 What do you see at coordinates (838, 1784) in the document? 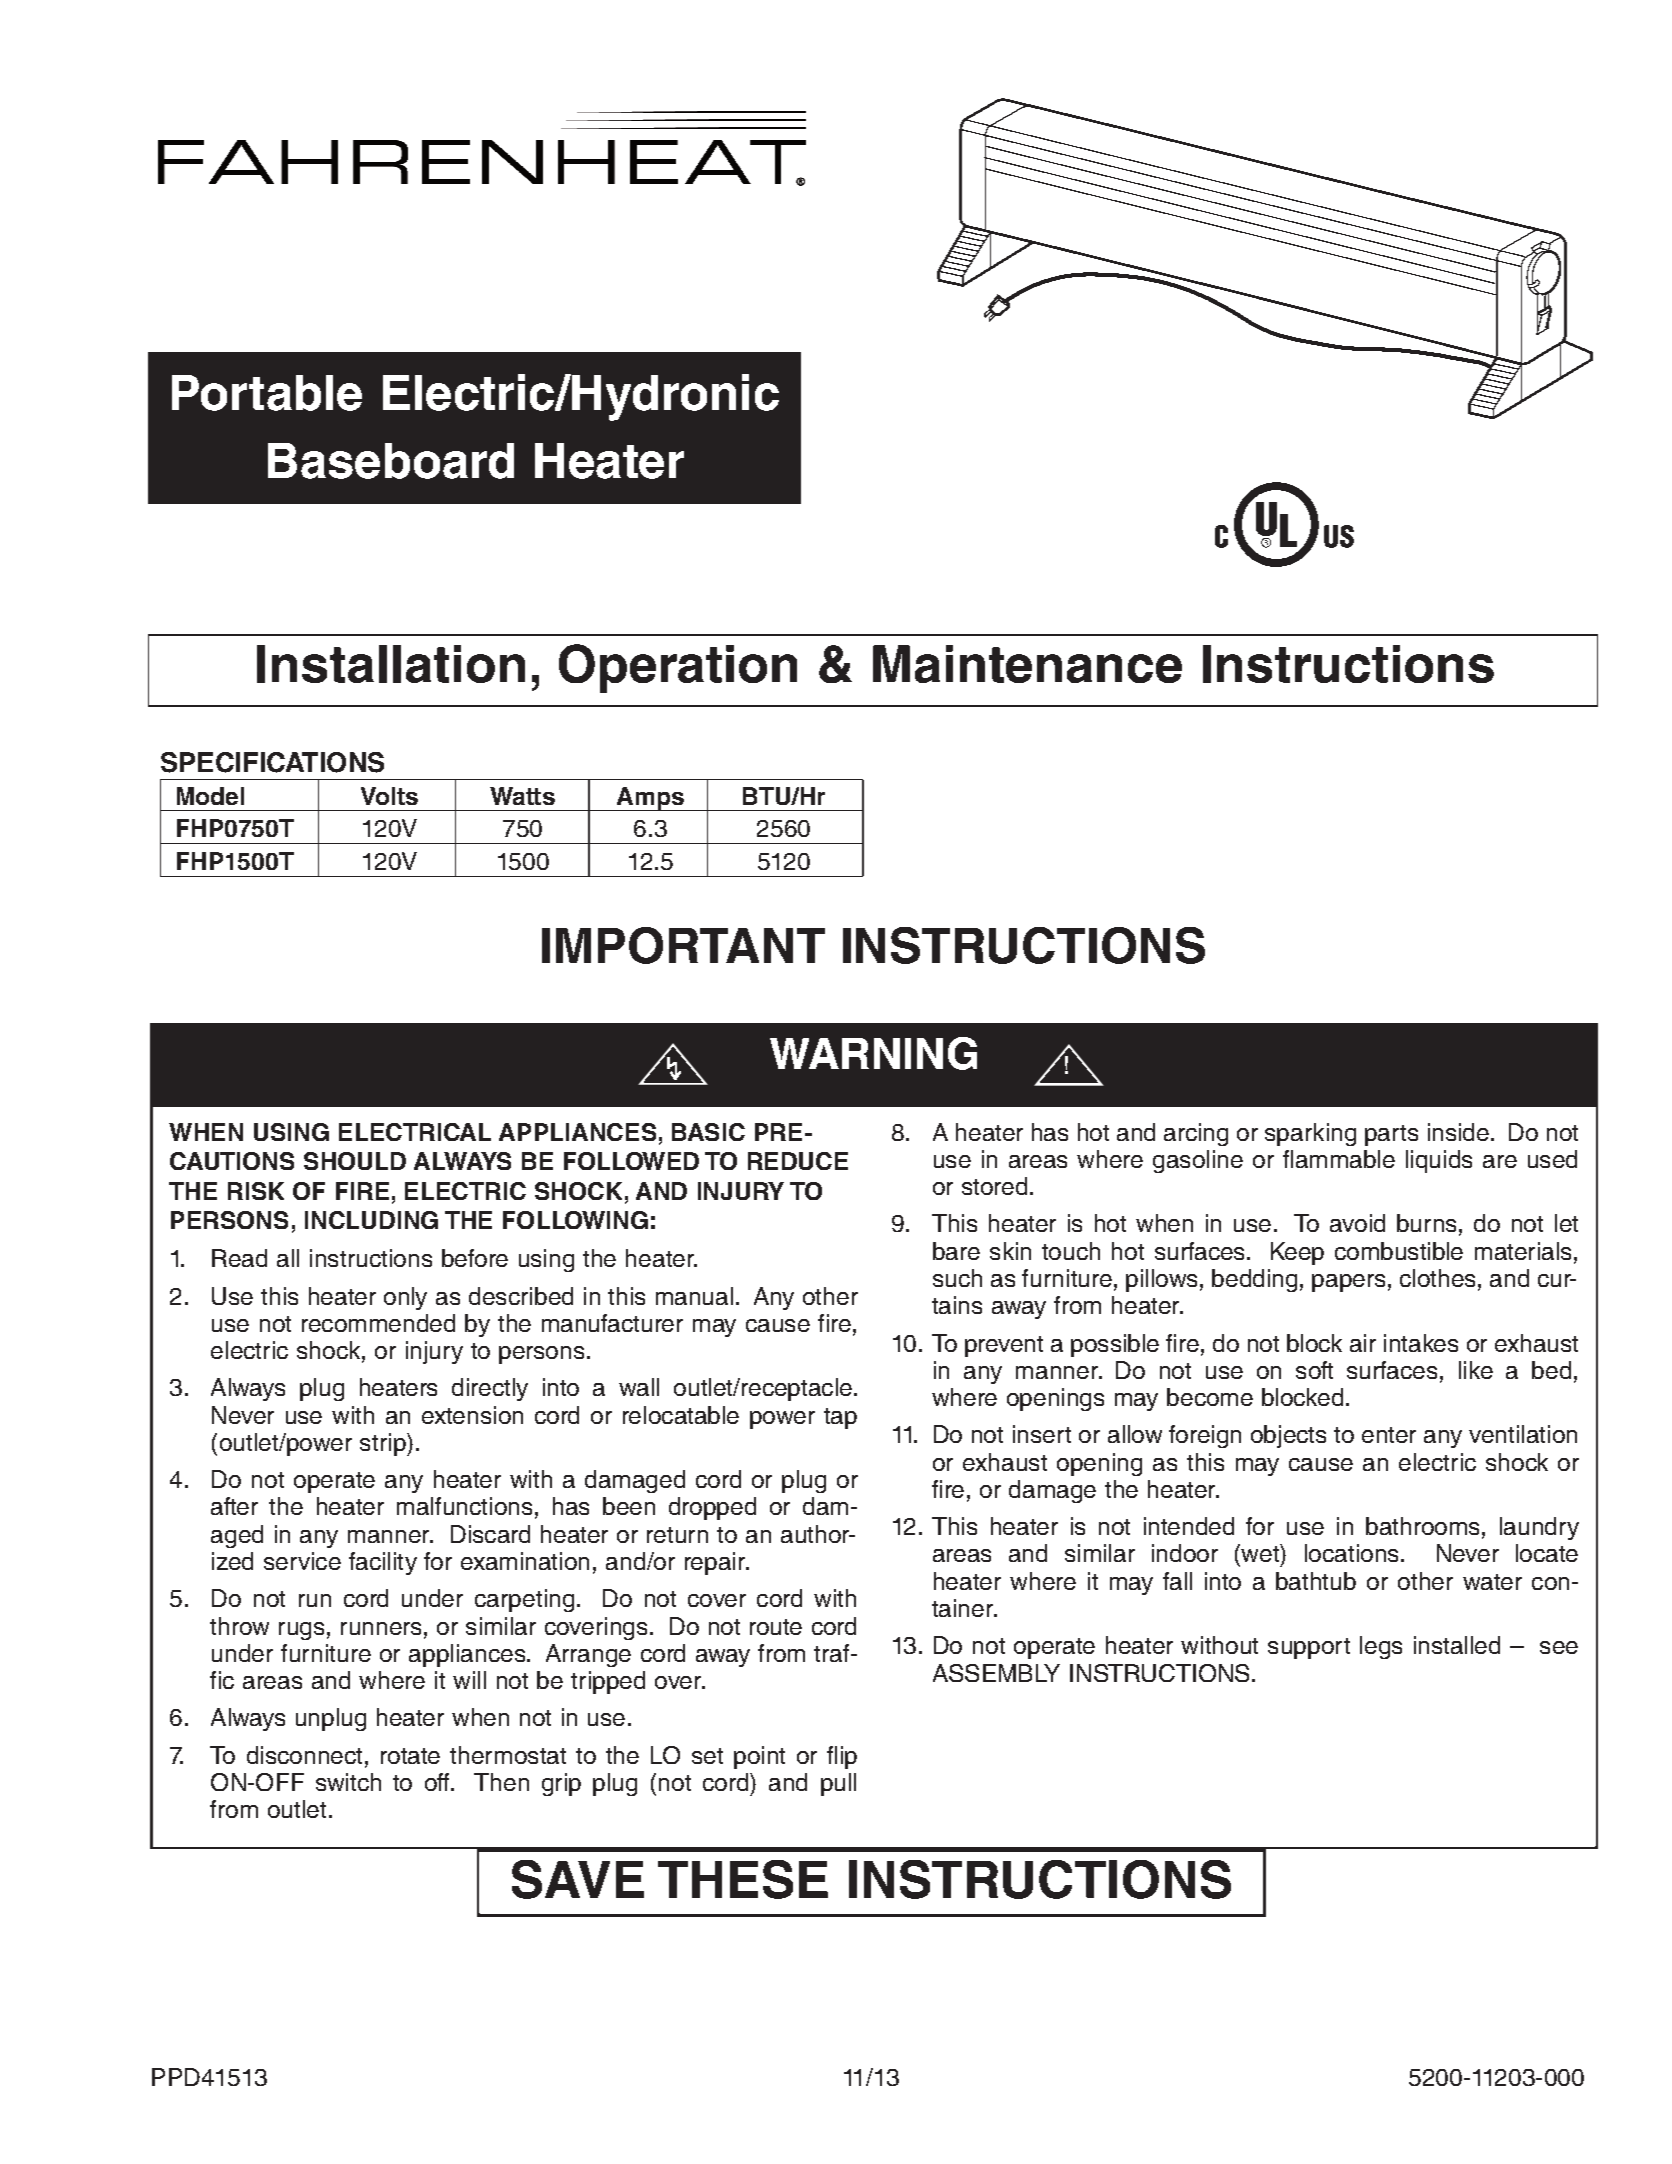
I see `pull` at bounding box center [838, 1784].
